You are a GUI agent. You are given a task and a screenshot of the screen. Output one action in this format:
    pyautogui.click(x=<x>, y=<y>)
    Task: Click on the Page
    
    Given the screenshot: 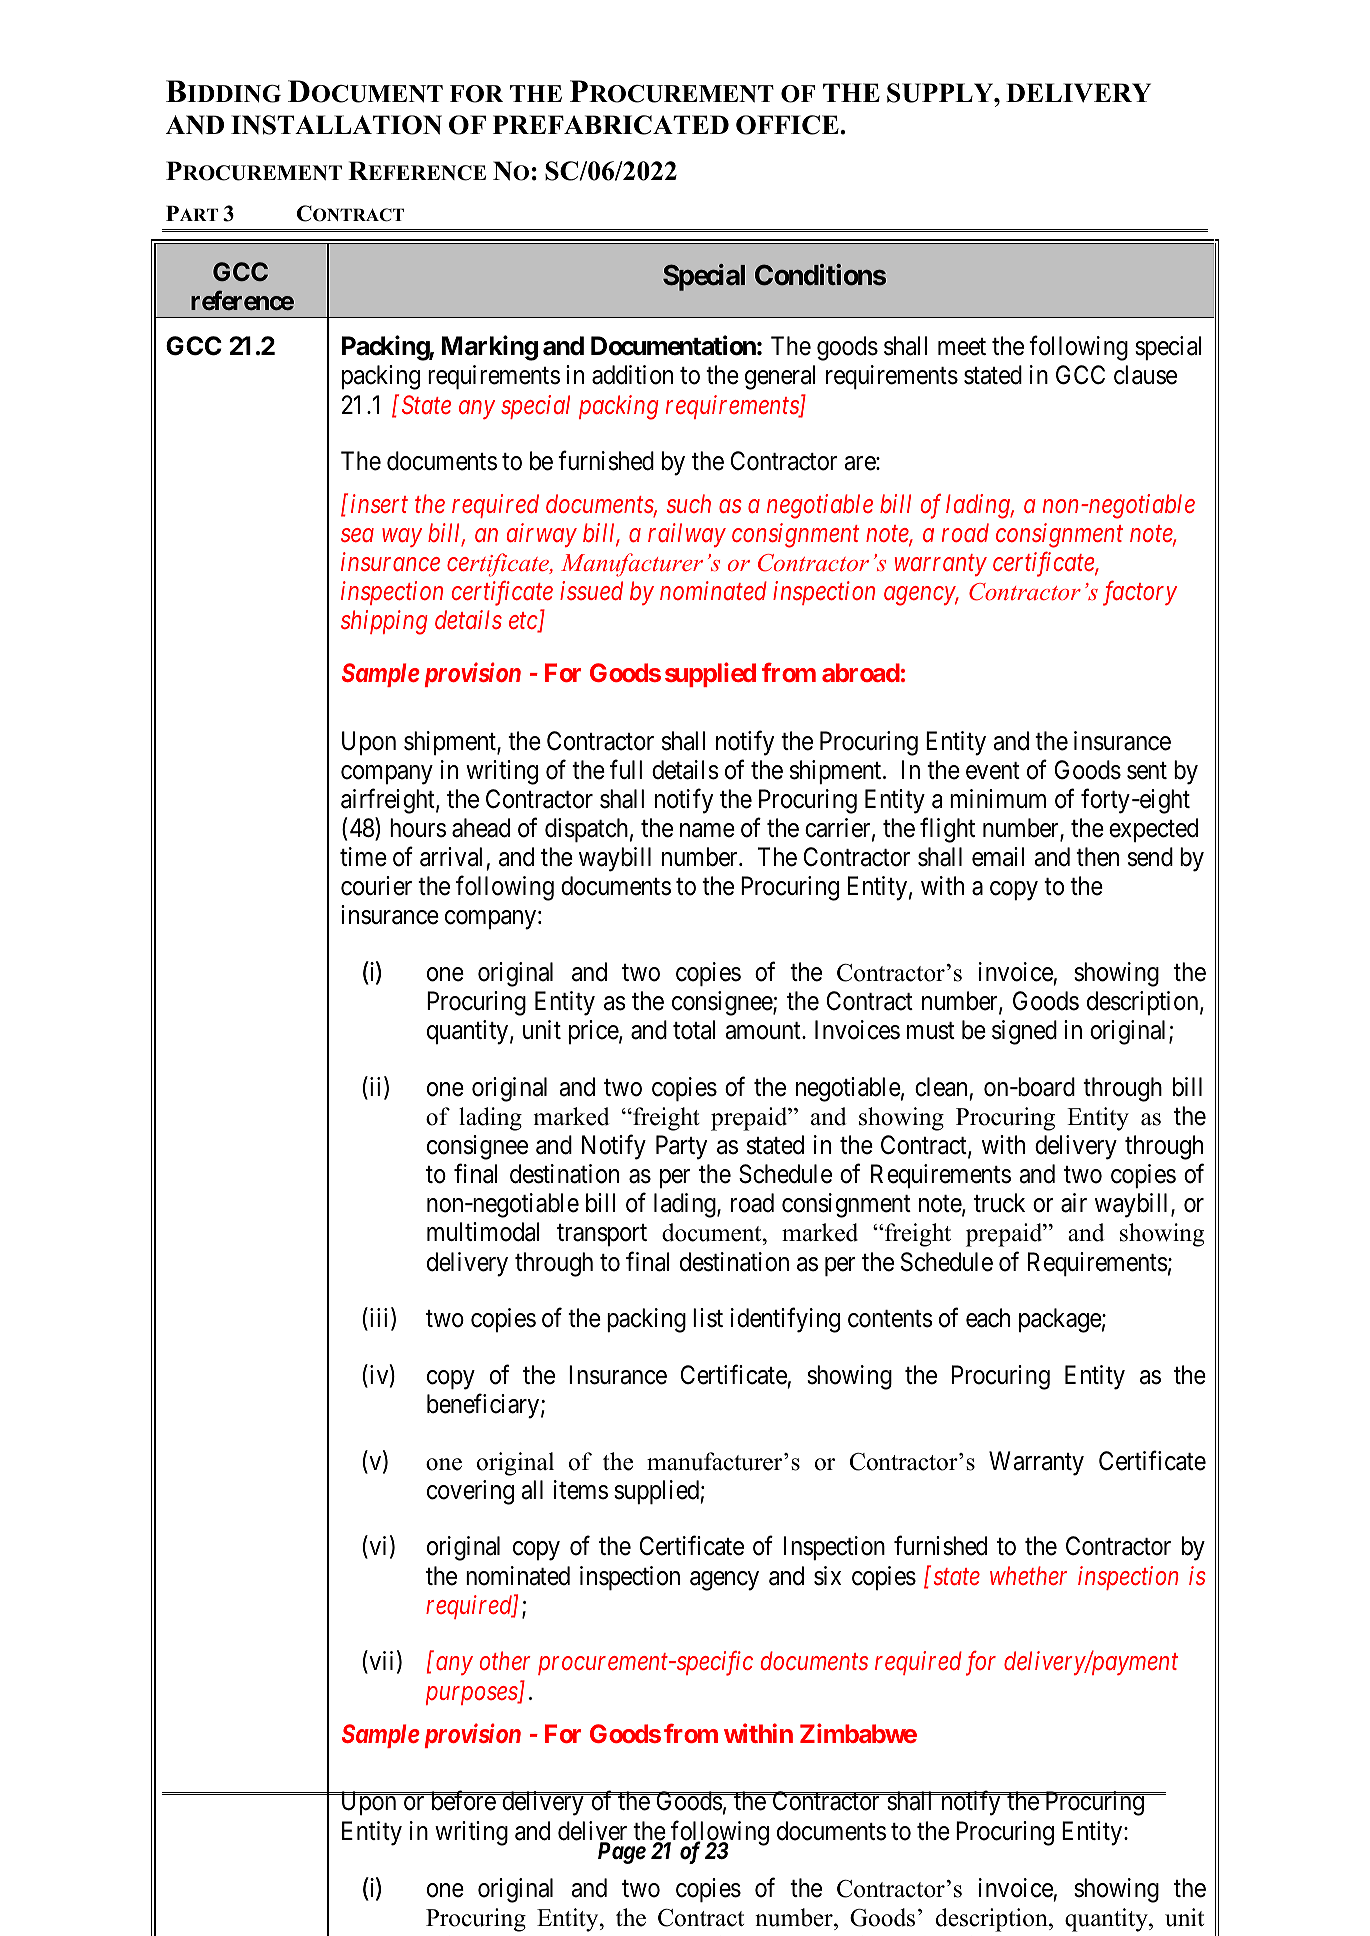 What is the action you would take?
    pyautogui.click(x=622, y=1853)
